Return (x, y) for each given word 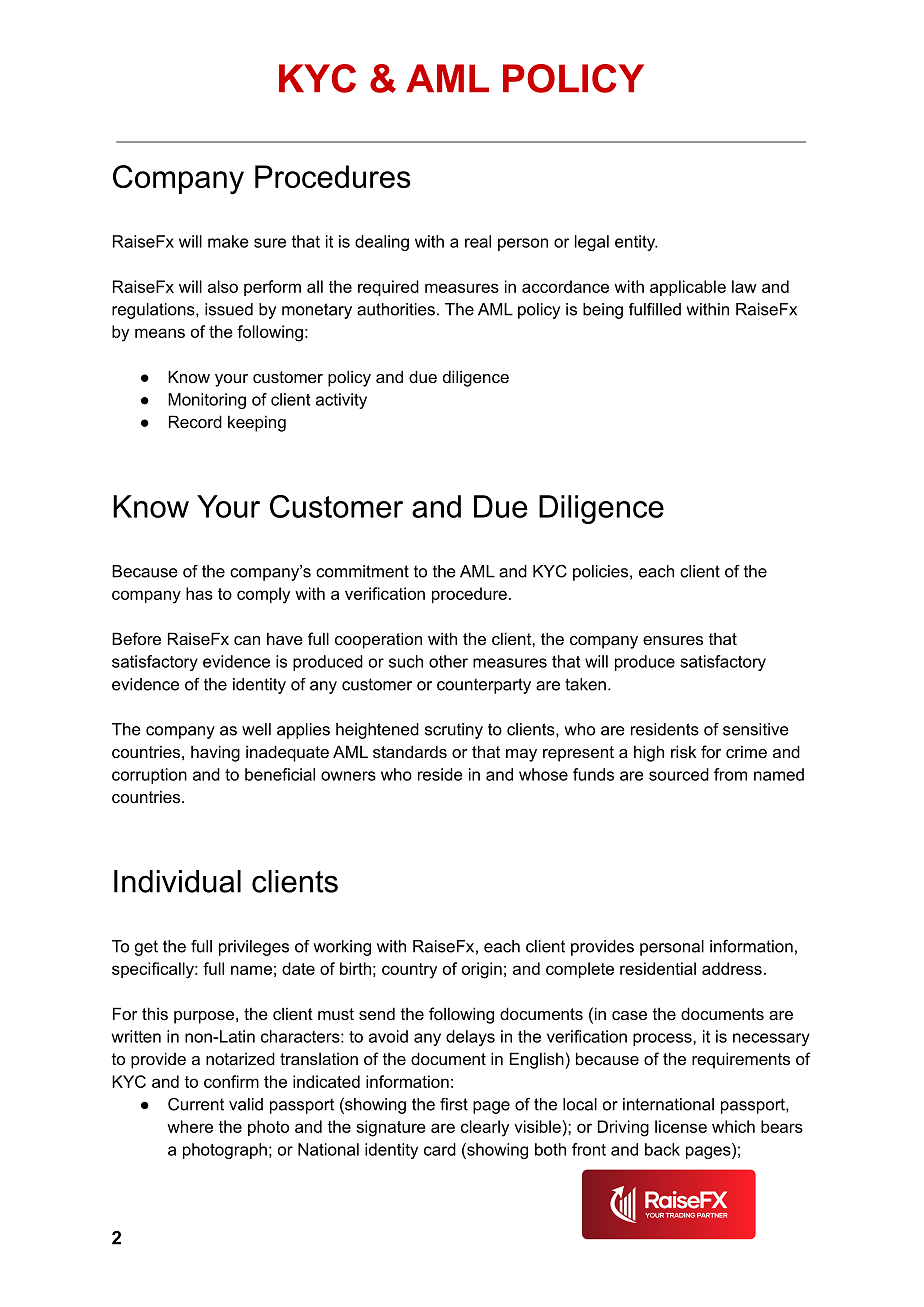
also (223, 286)
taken (585, 684)
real (478, 241)
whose (543, 774)
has (199, 593)
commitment (362, 571)
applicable (688, 288)
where (190, 1126)
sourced (679, 774)
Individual (177, 881)
